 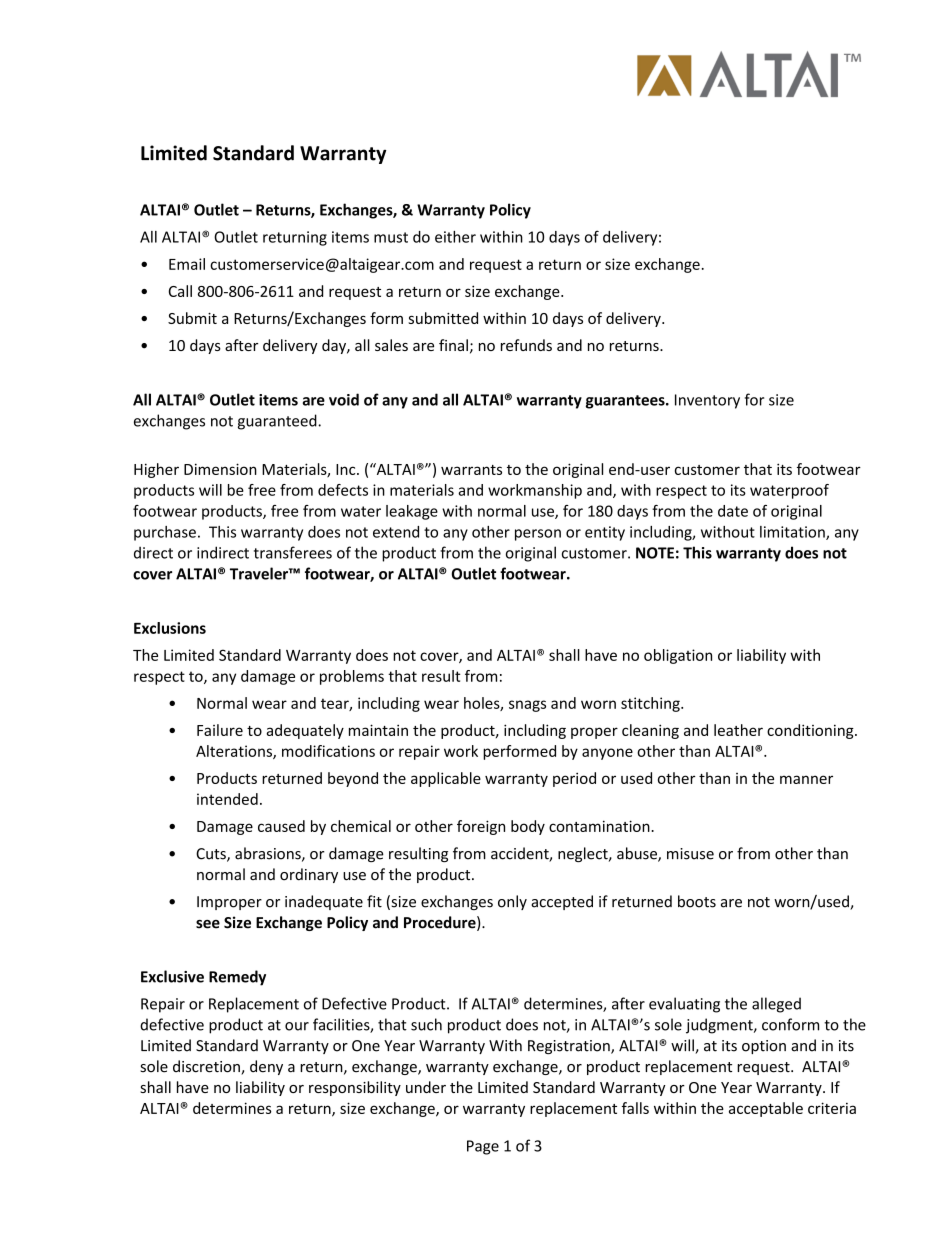 I want to click on snags, so click(x=527, y=706).
